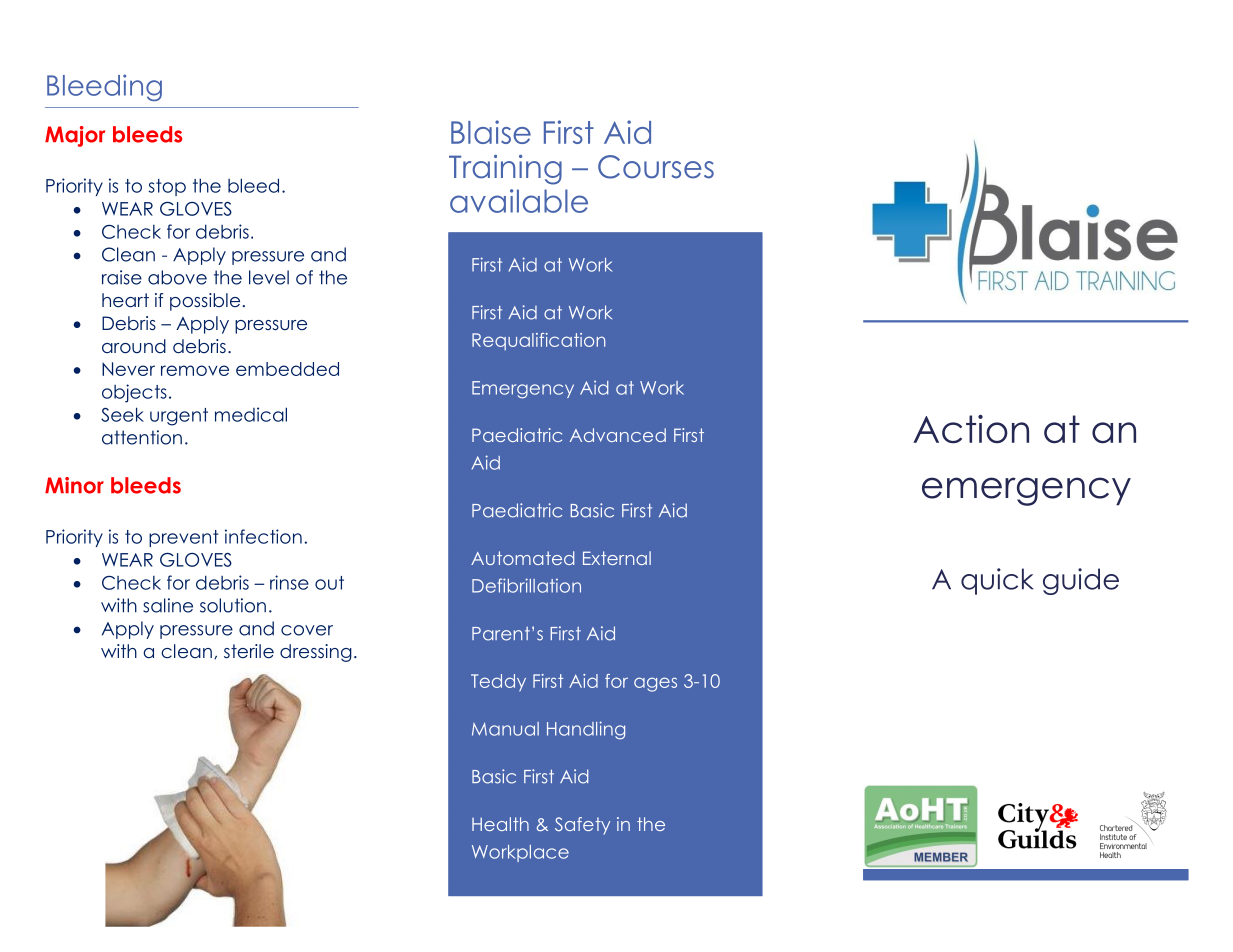 The image size is (1233, 952). What do you see at coordinates (582, 826) in the image?
I see `Safety` at bounding box center [582, 826].
